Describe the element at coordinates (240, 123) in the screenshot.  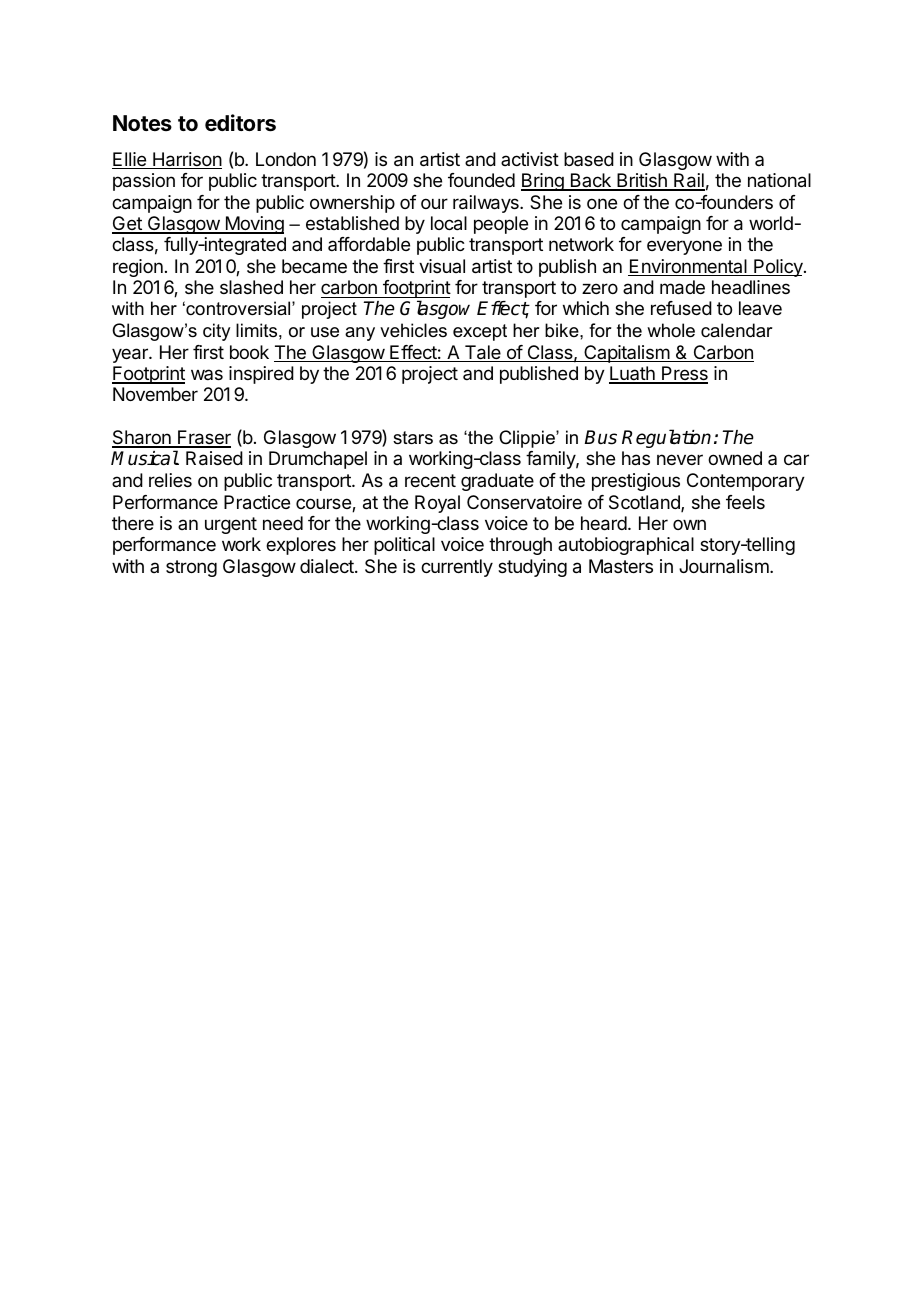
I see `editors` at that location.
